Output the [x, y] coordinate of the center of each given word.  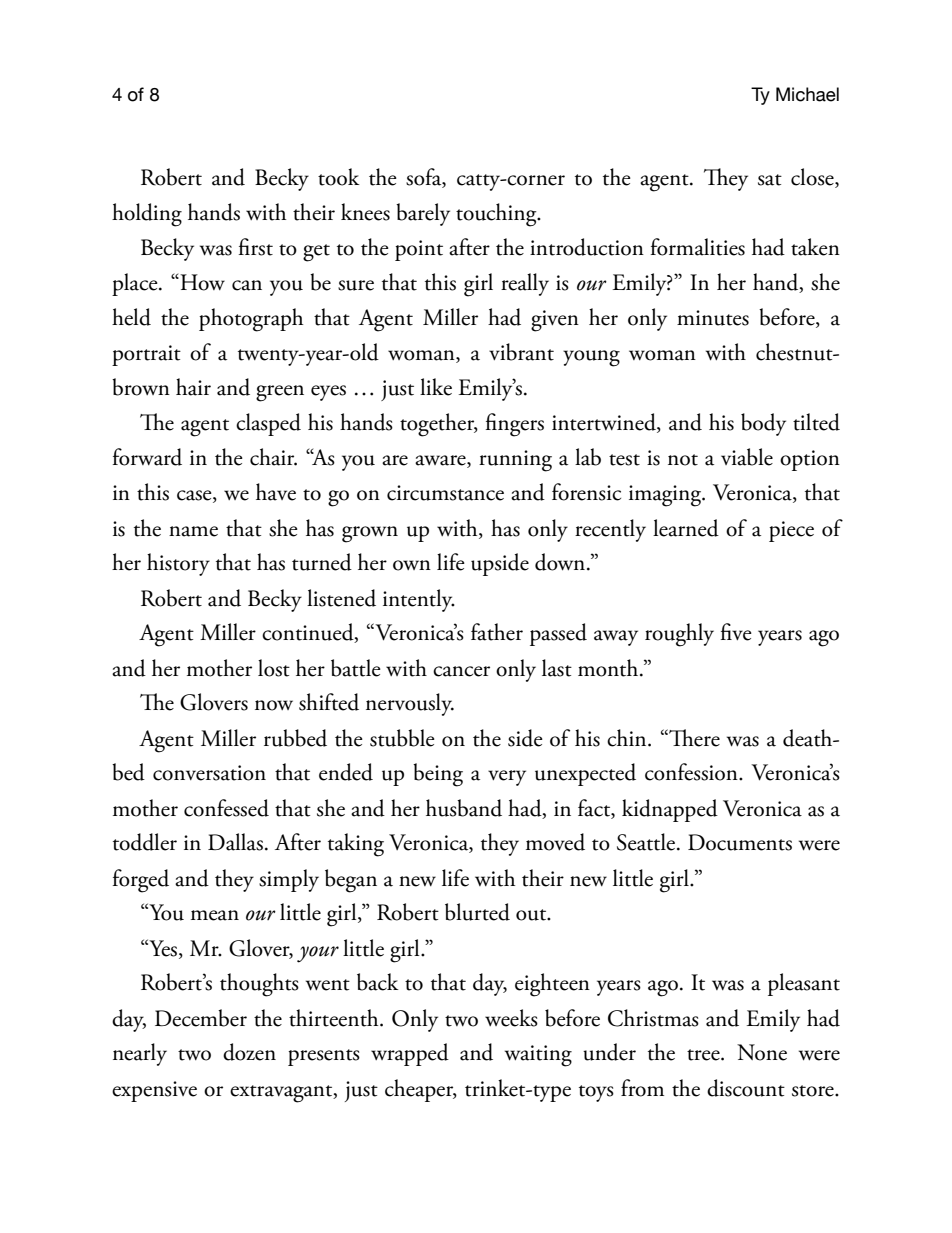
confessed [226, 808]
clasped [268, 424]
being [438, 775]
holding [147, 215]
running [515, 461]
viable [747, 457]
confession [692, 772]
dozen [249, 1052]
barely [423, 214]
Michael [807, 94]
